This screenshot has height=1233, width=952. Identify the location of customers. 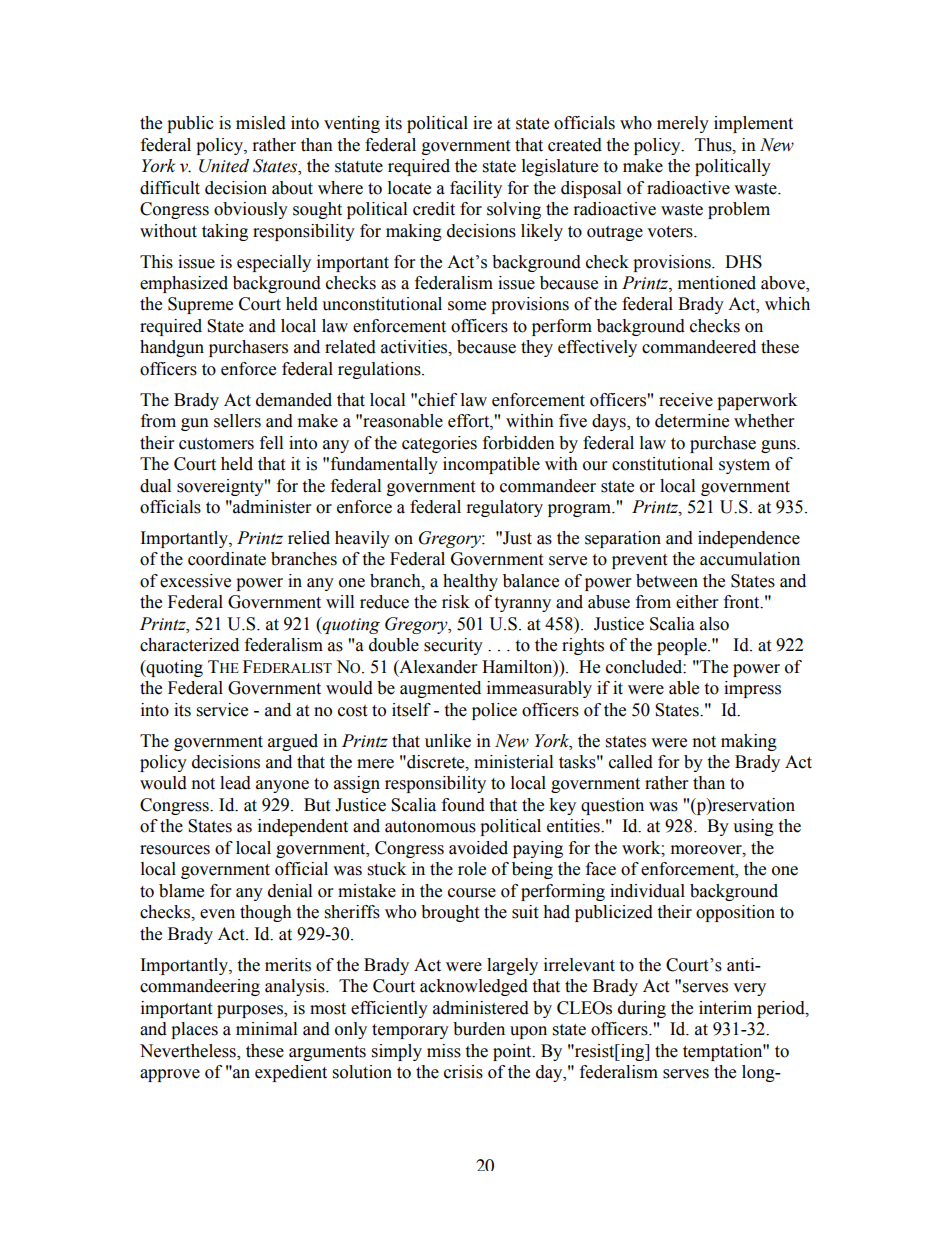
(216, 444).
